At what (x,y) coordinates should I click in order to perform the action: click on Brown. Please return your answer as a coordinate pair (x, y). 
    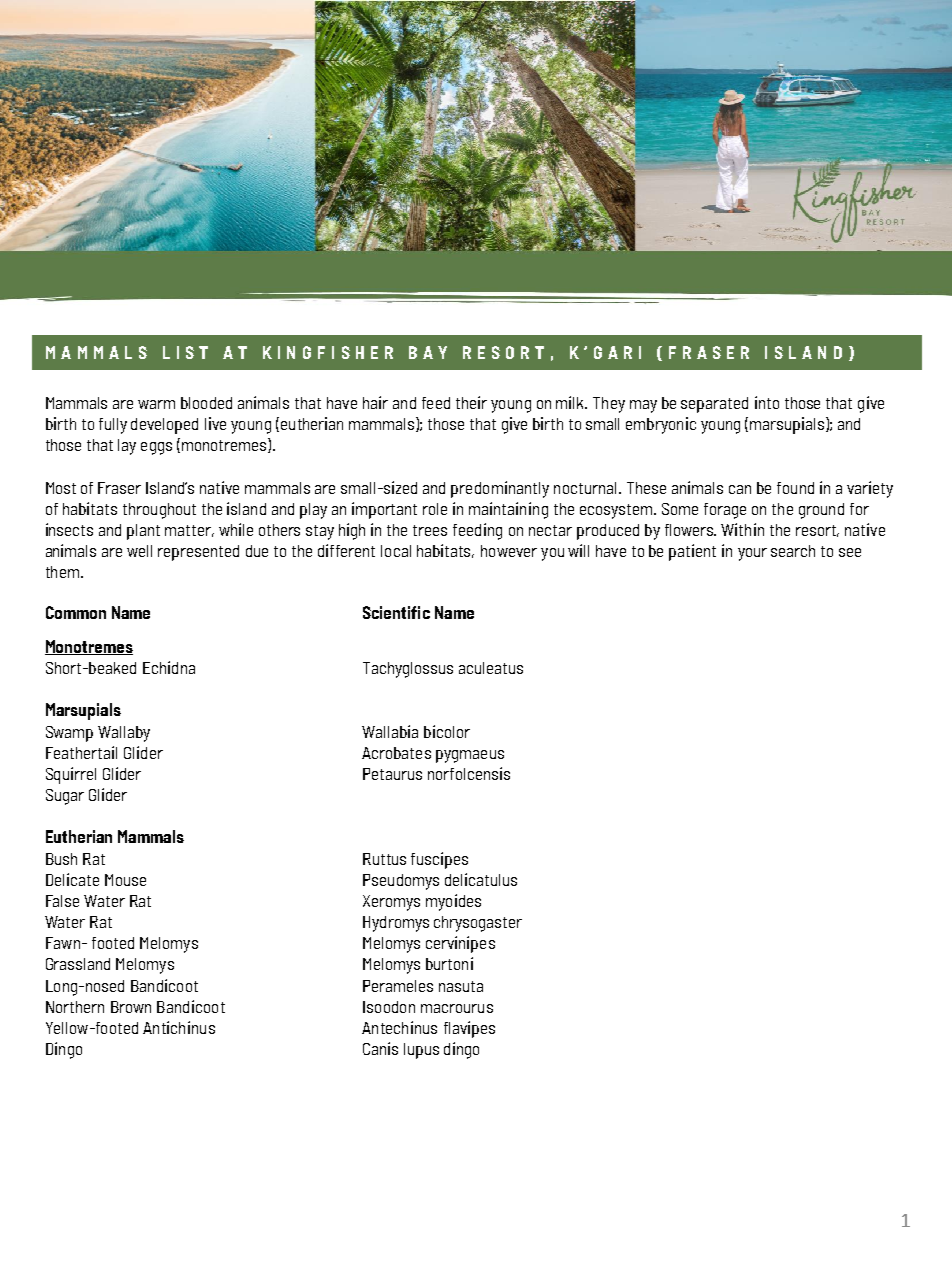
    Looking at the image, I should click on (131, 1007).
